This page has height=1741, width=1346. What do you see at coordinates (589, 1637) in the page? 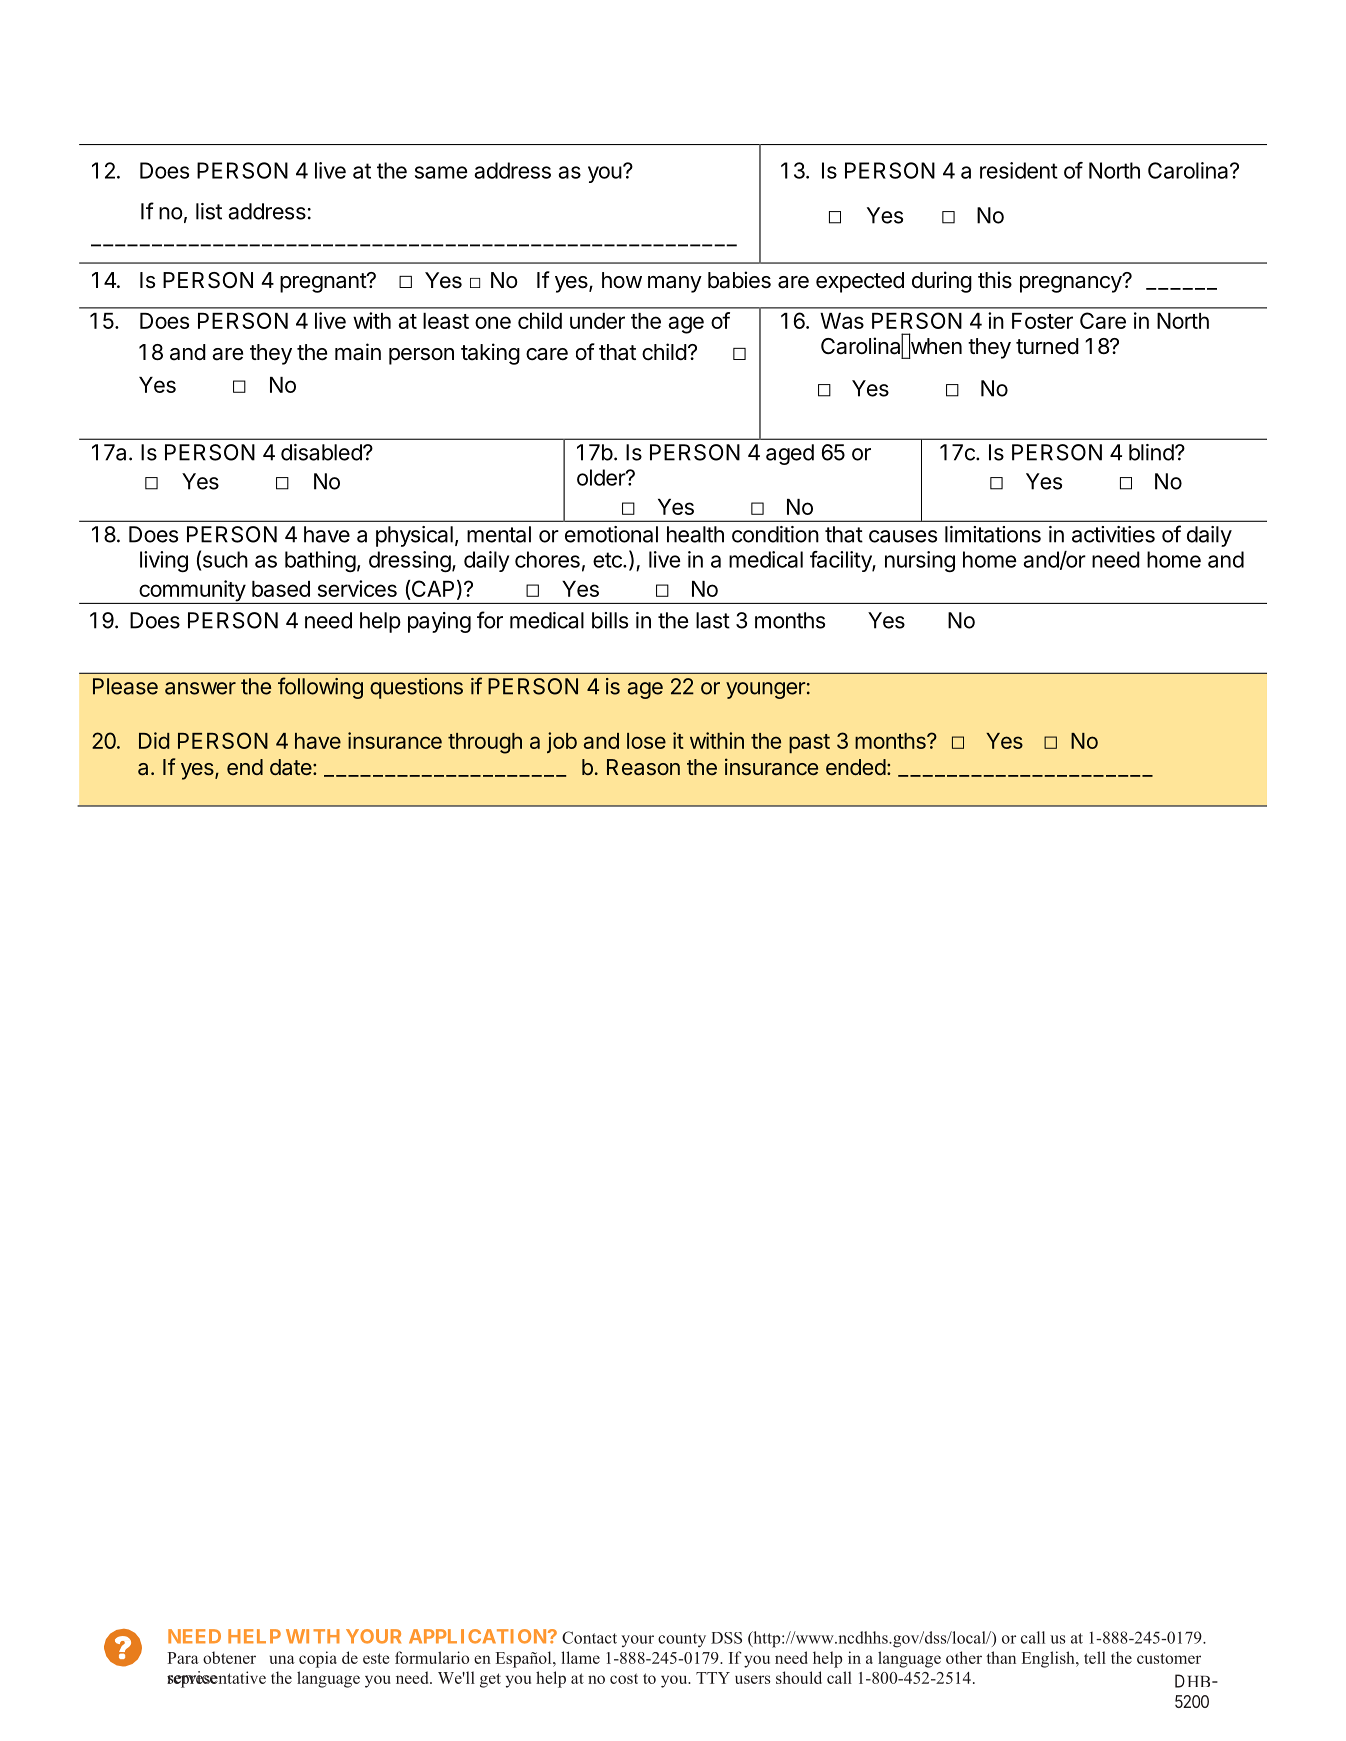
I see `Contact` at bounding box center [589, 1637].
